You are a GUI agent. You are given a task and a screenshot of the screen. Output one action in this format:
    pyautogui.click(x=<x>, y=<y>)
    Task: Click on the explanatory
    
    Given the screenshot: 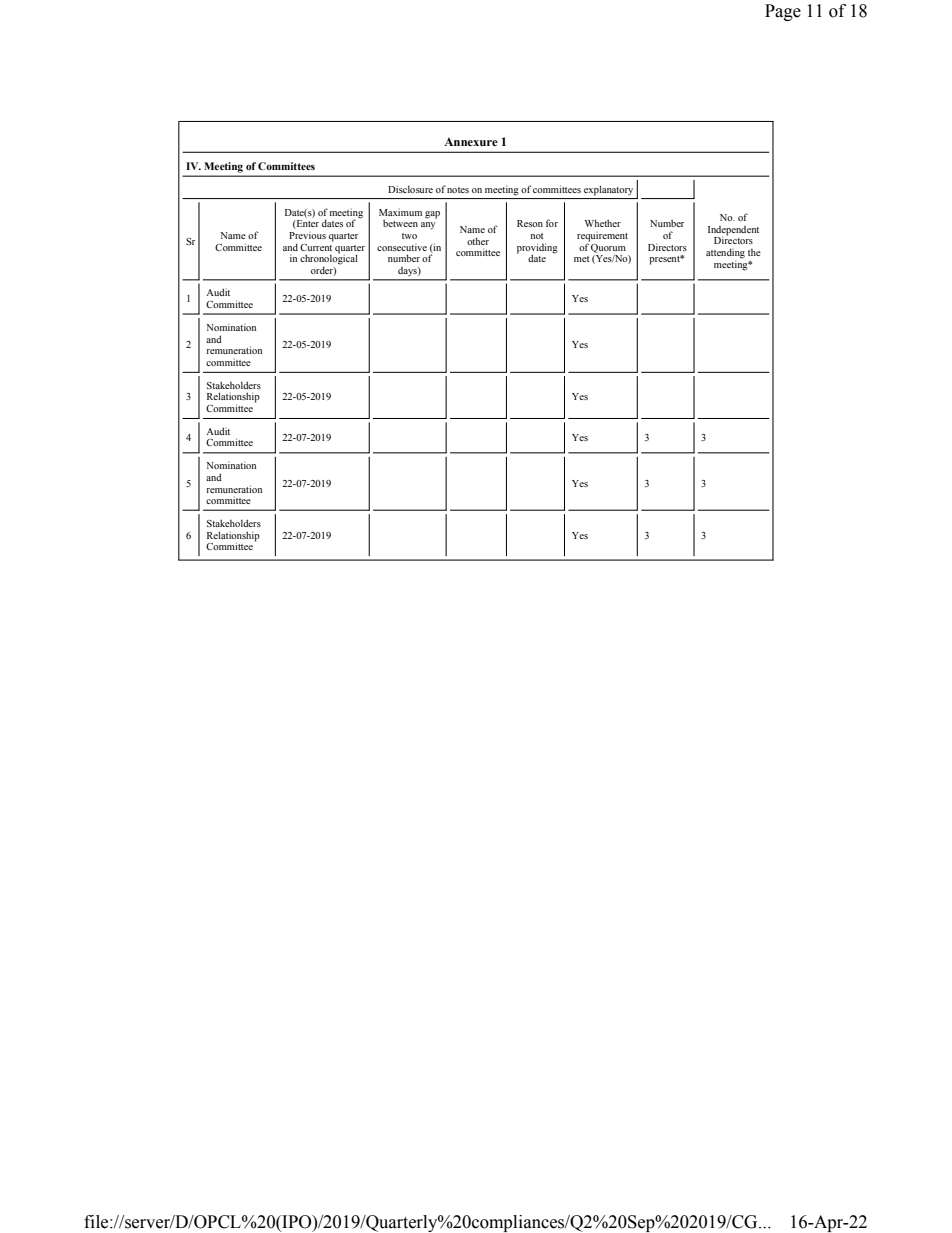 What is the action you would take?
    pyautogui.click(x=608, y=190)
